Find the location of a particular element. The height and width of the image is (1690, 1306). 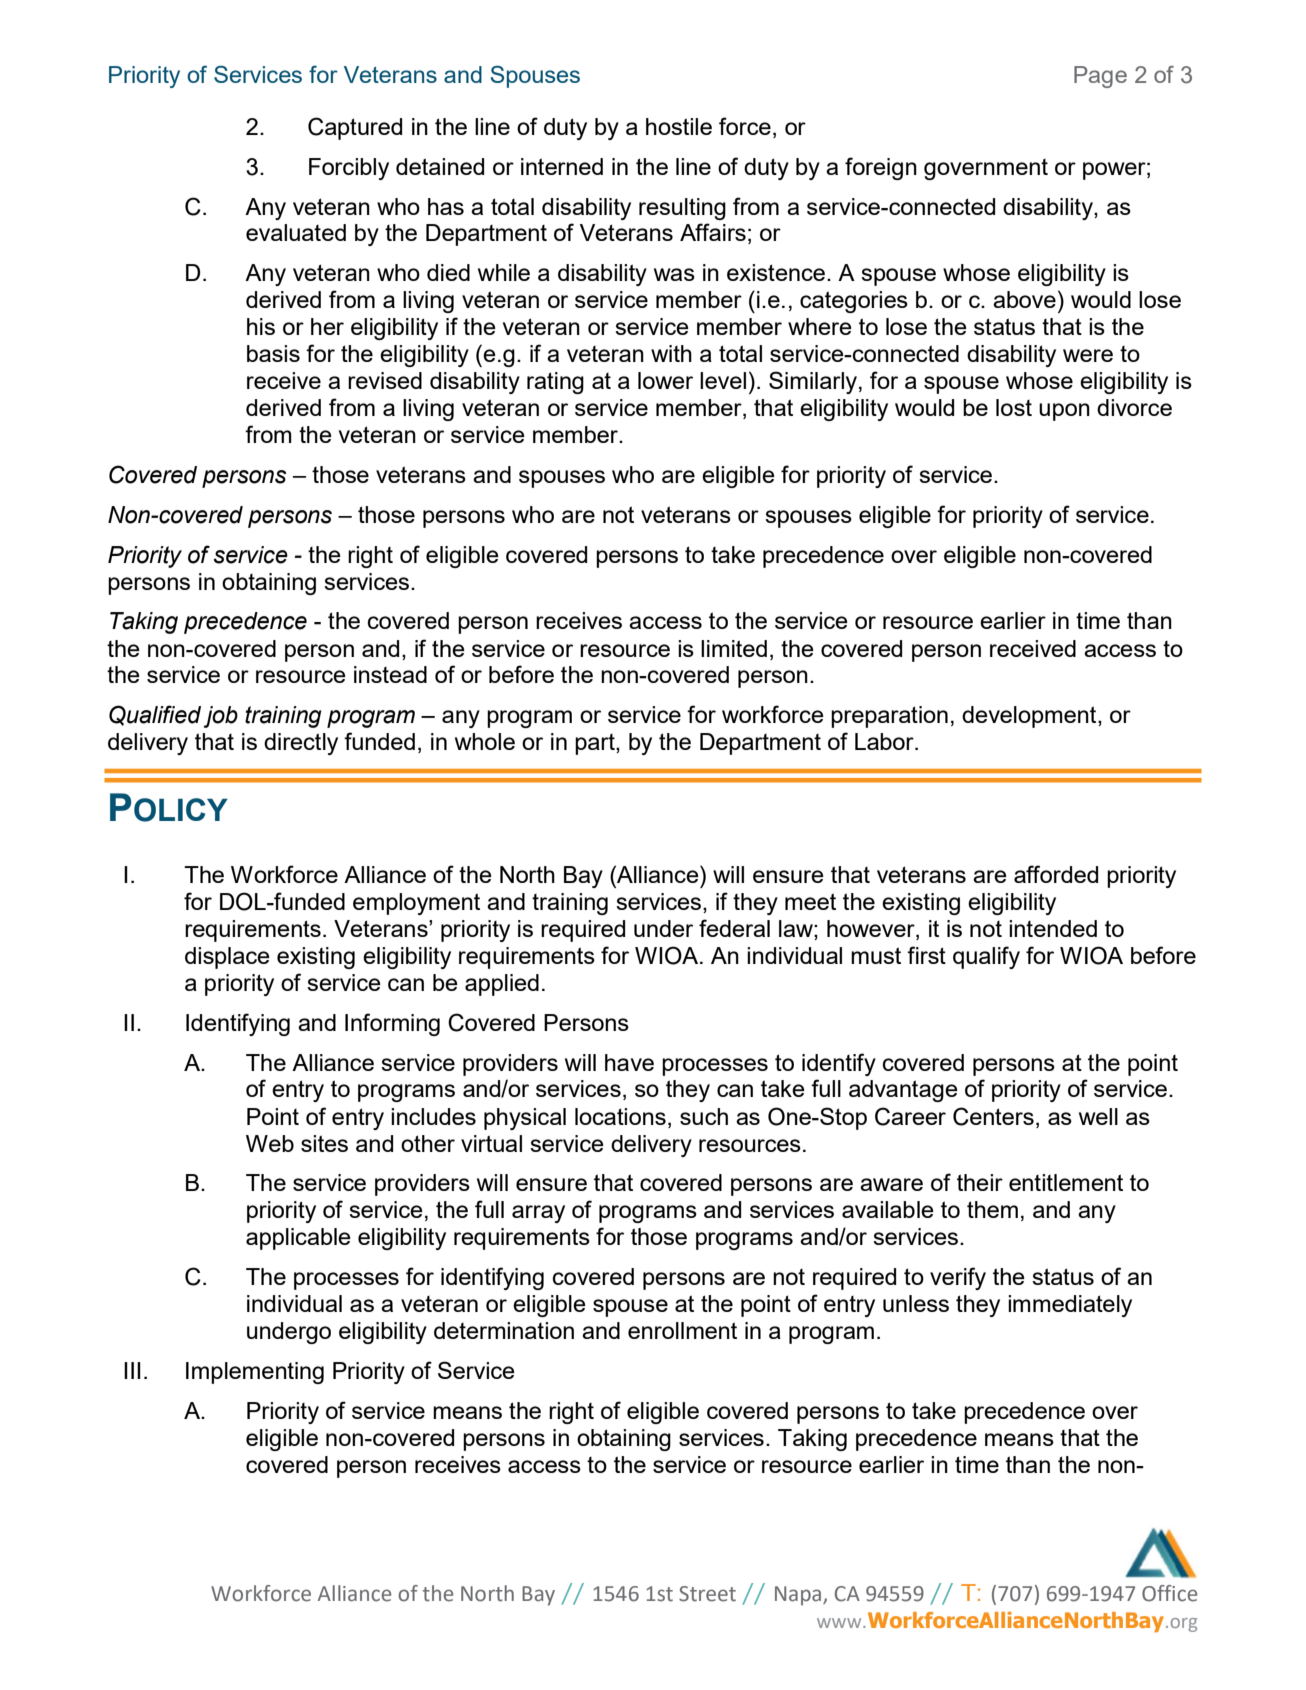

federal is located at coordinates (734, 928).
